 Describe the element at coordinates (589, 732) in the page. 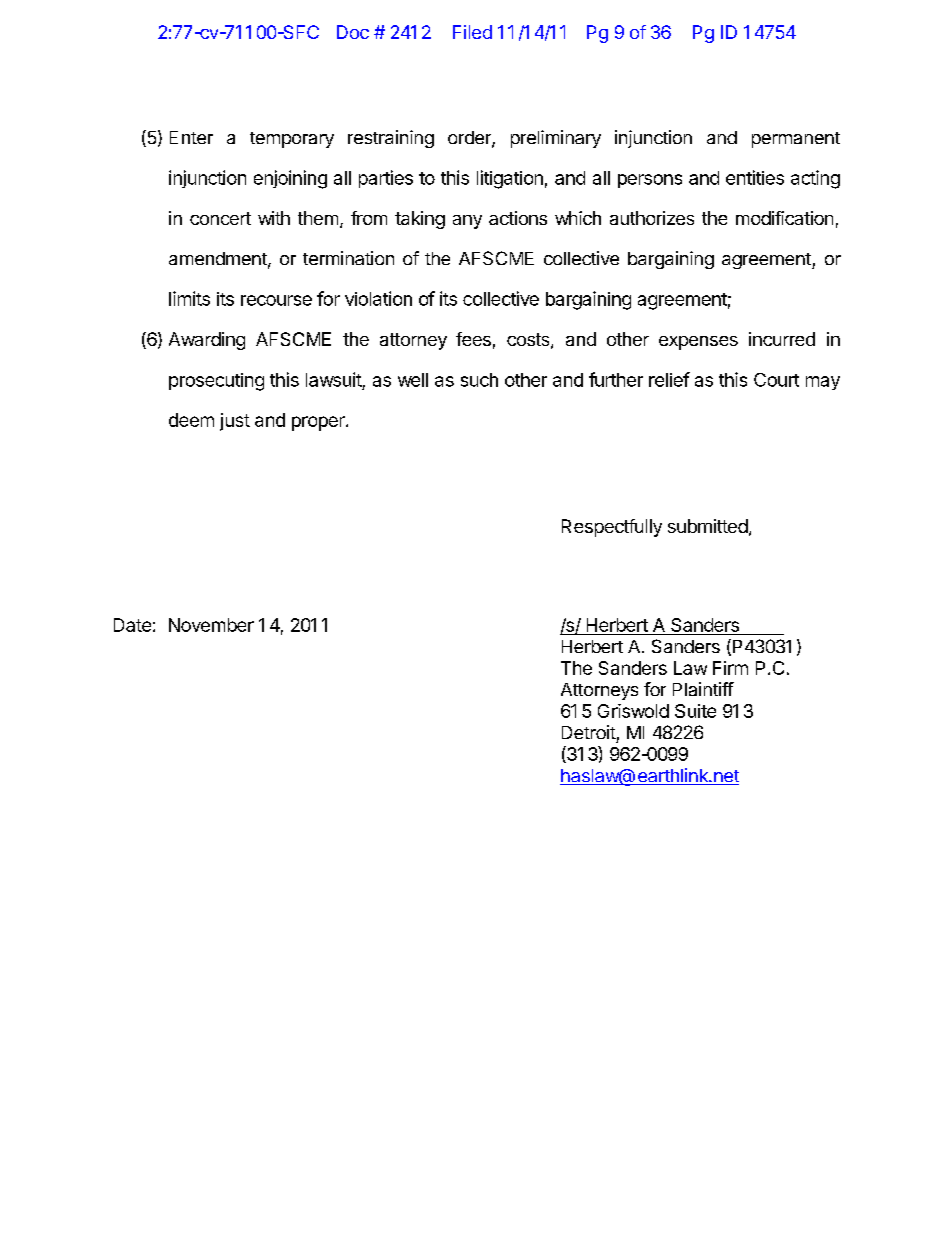

I see `Detroit` at that location.
